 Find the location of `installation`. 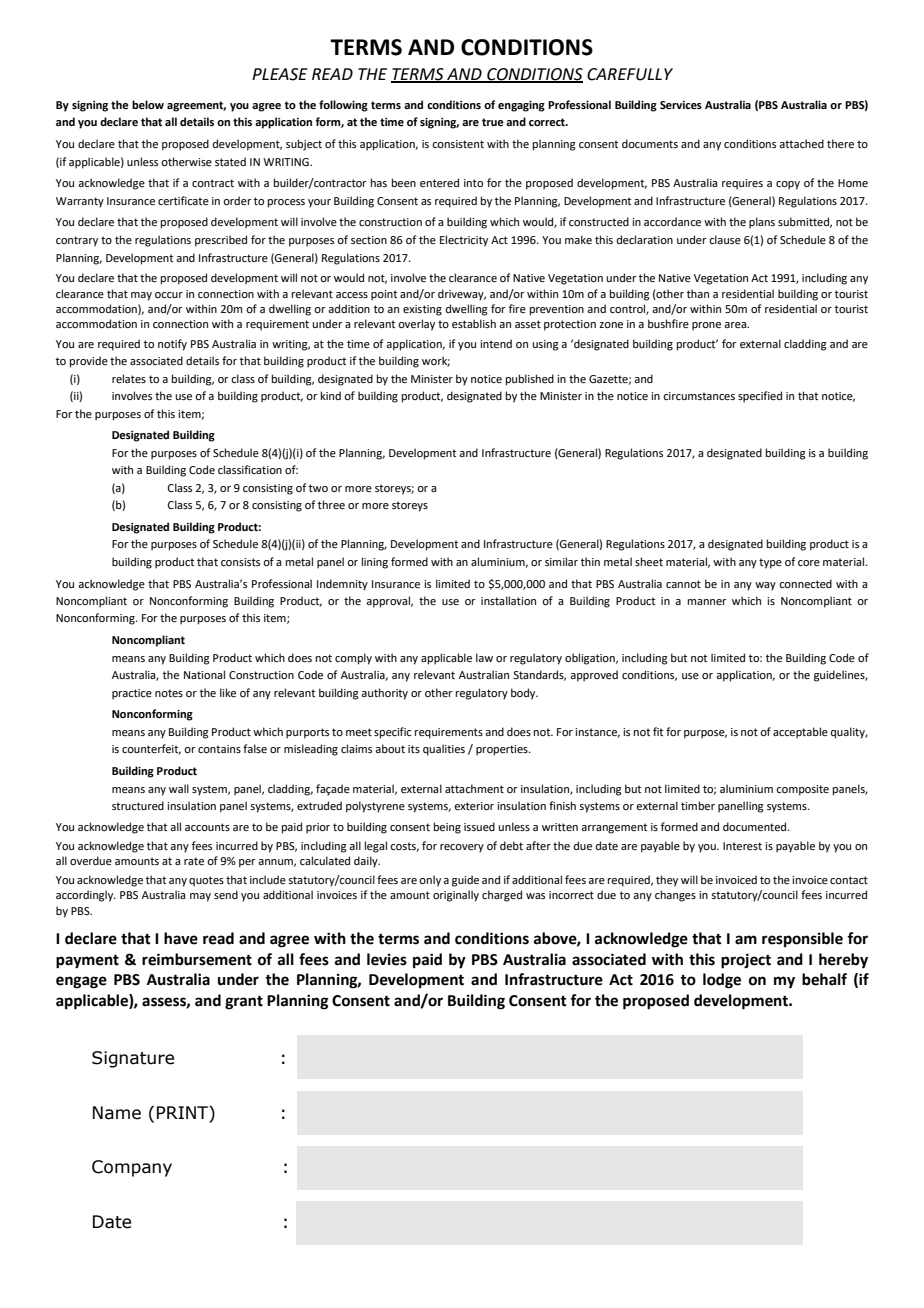

installation is located at coordinates (508, 600).
